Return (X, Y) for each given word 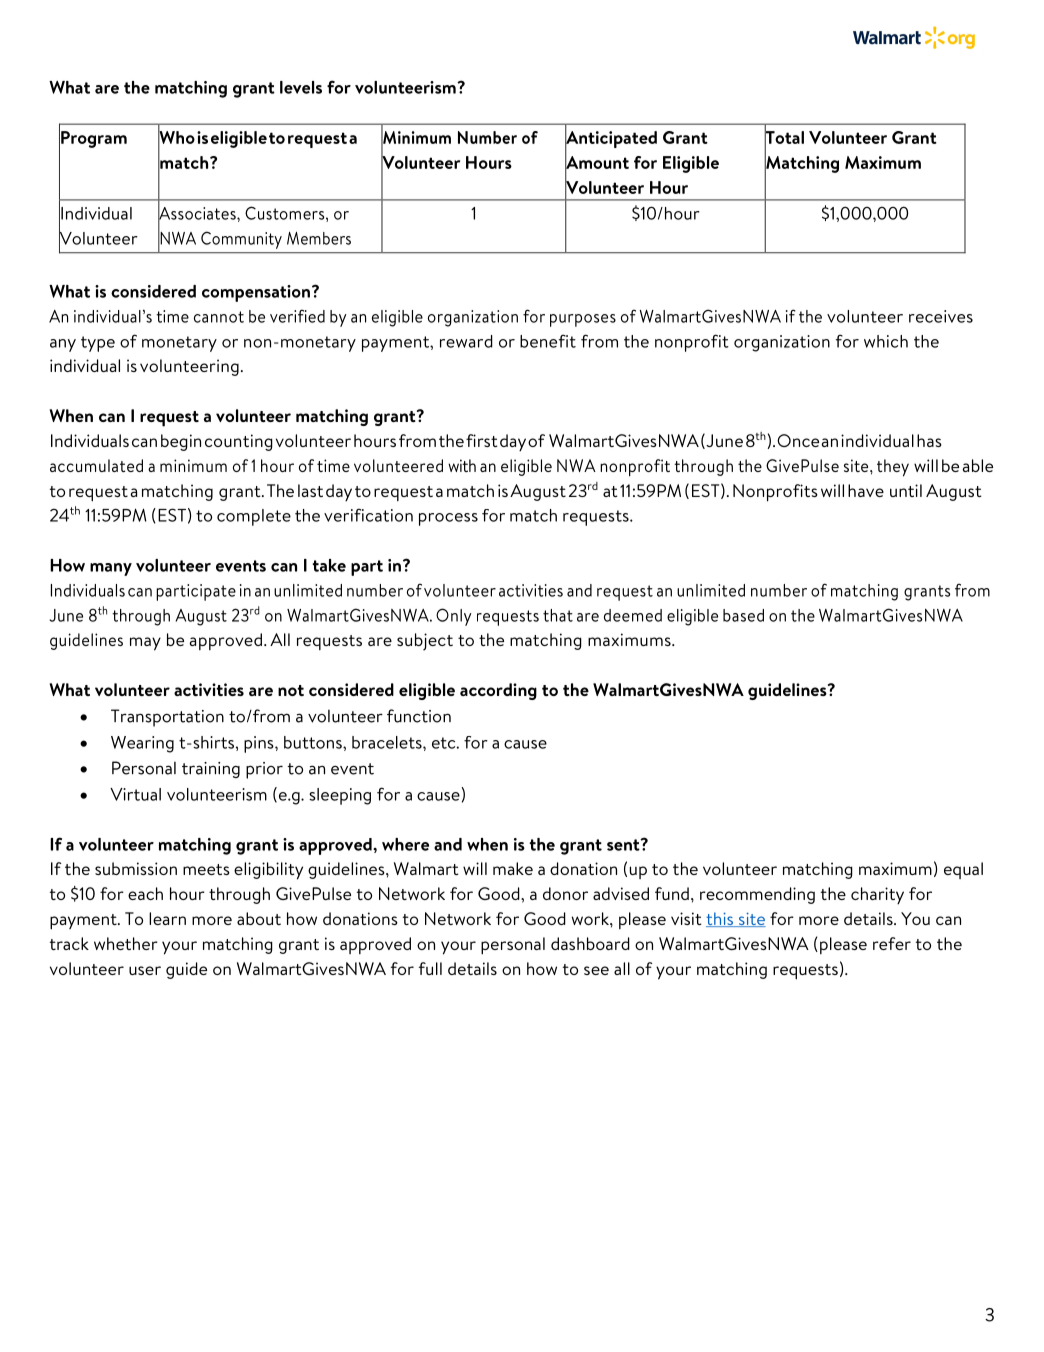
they (893, 468)
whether (126, 943)
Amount (597, 162)
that (558, 615)
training (211, 770)
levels (301, 87)
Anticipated (611, 140)
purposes (583, 320)
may (145, 644)
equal (963, 870)
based (743, 615)
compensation (256, 293)
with (462, 465)
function (419, 716)
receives (941, 316)
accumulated (96, 465)
